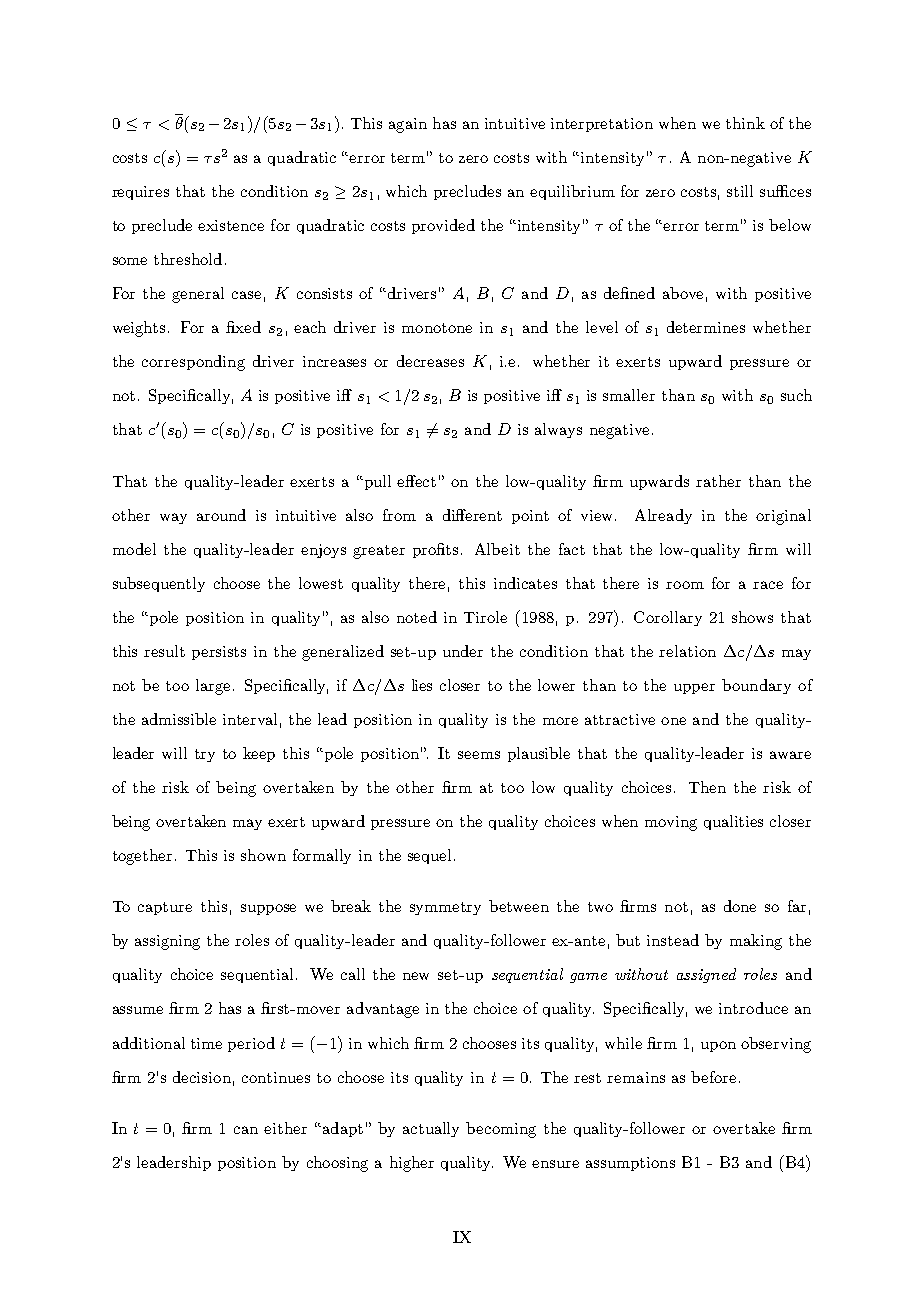 This screenshot has height=1308, width=924. What do you see at coordinates (745, 123) in the screenshot?
I see `think` at bounding box center [745, 123].
